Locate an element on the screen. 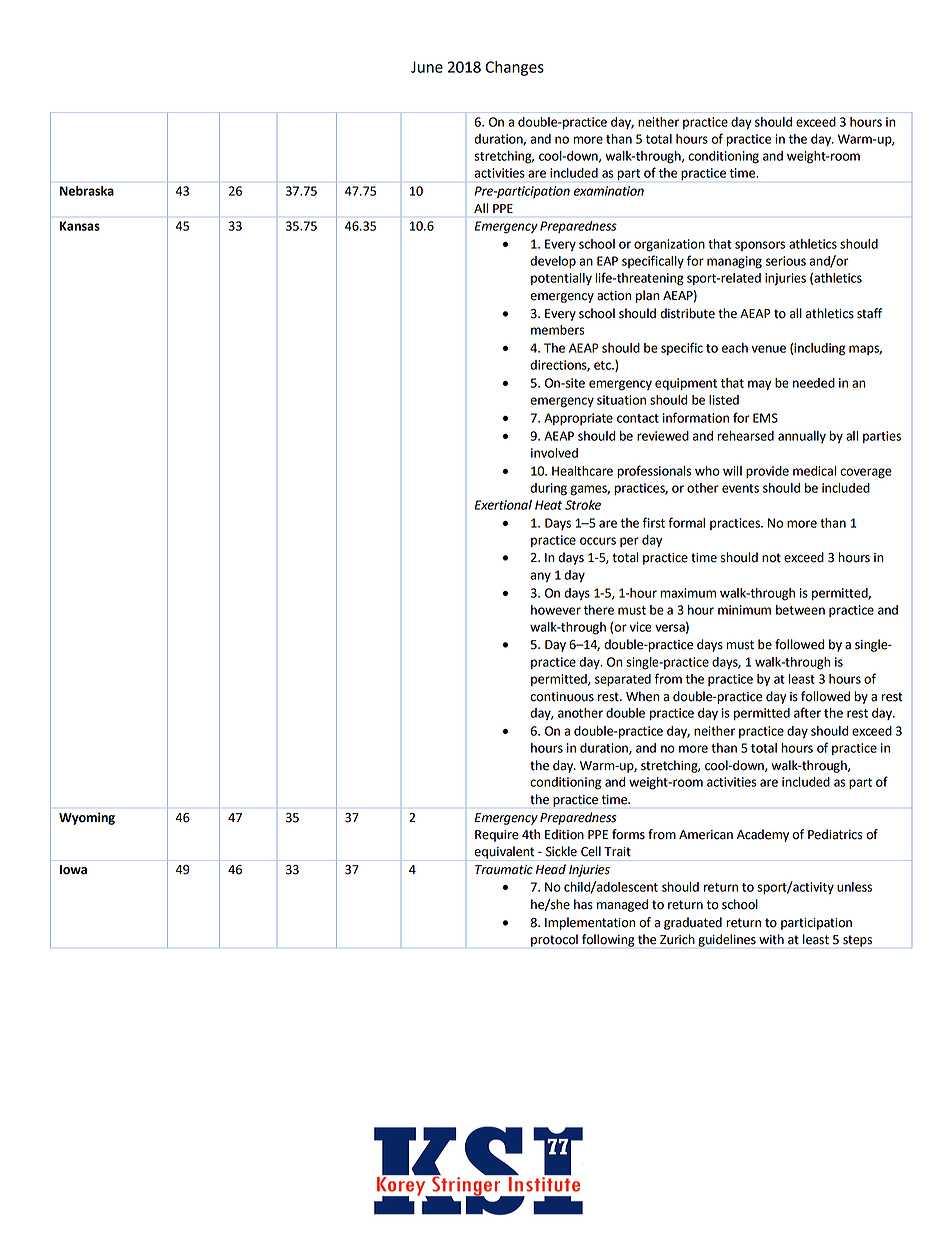  venue is located at coordinates (768, 349).
